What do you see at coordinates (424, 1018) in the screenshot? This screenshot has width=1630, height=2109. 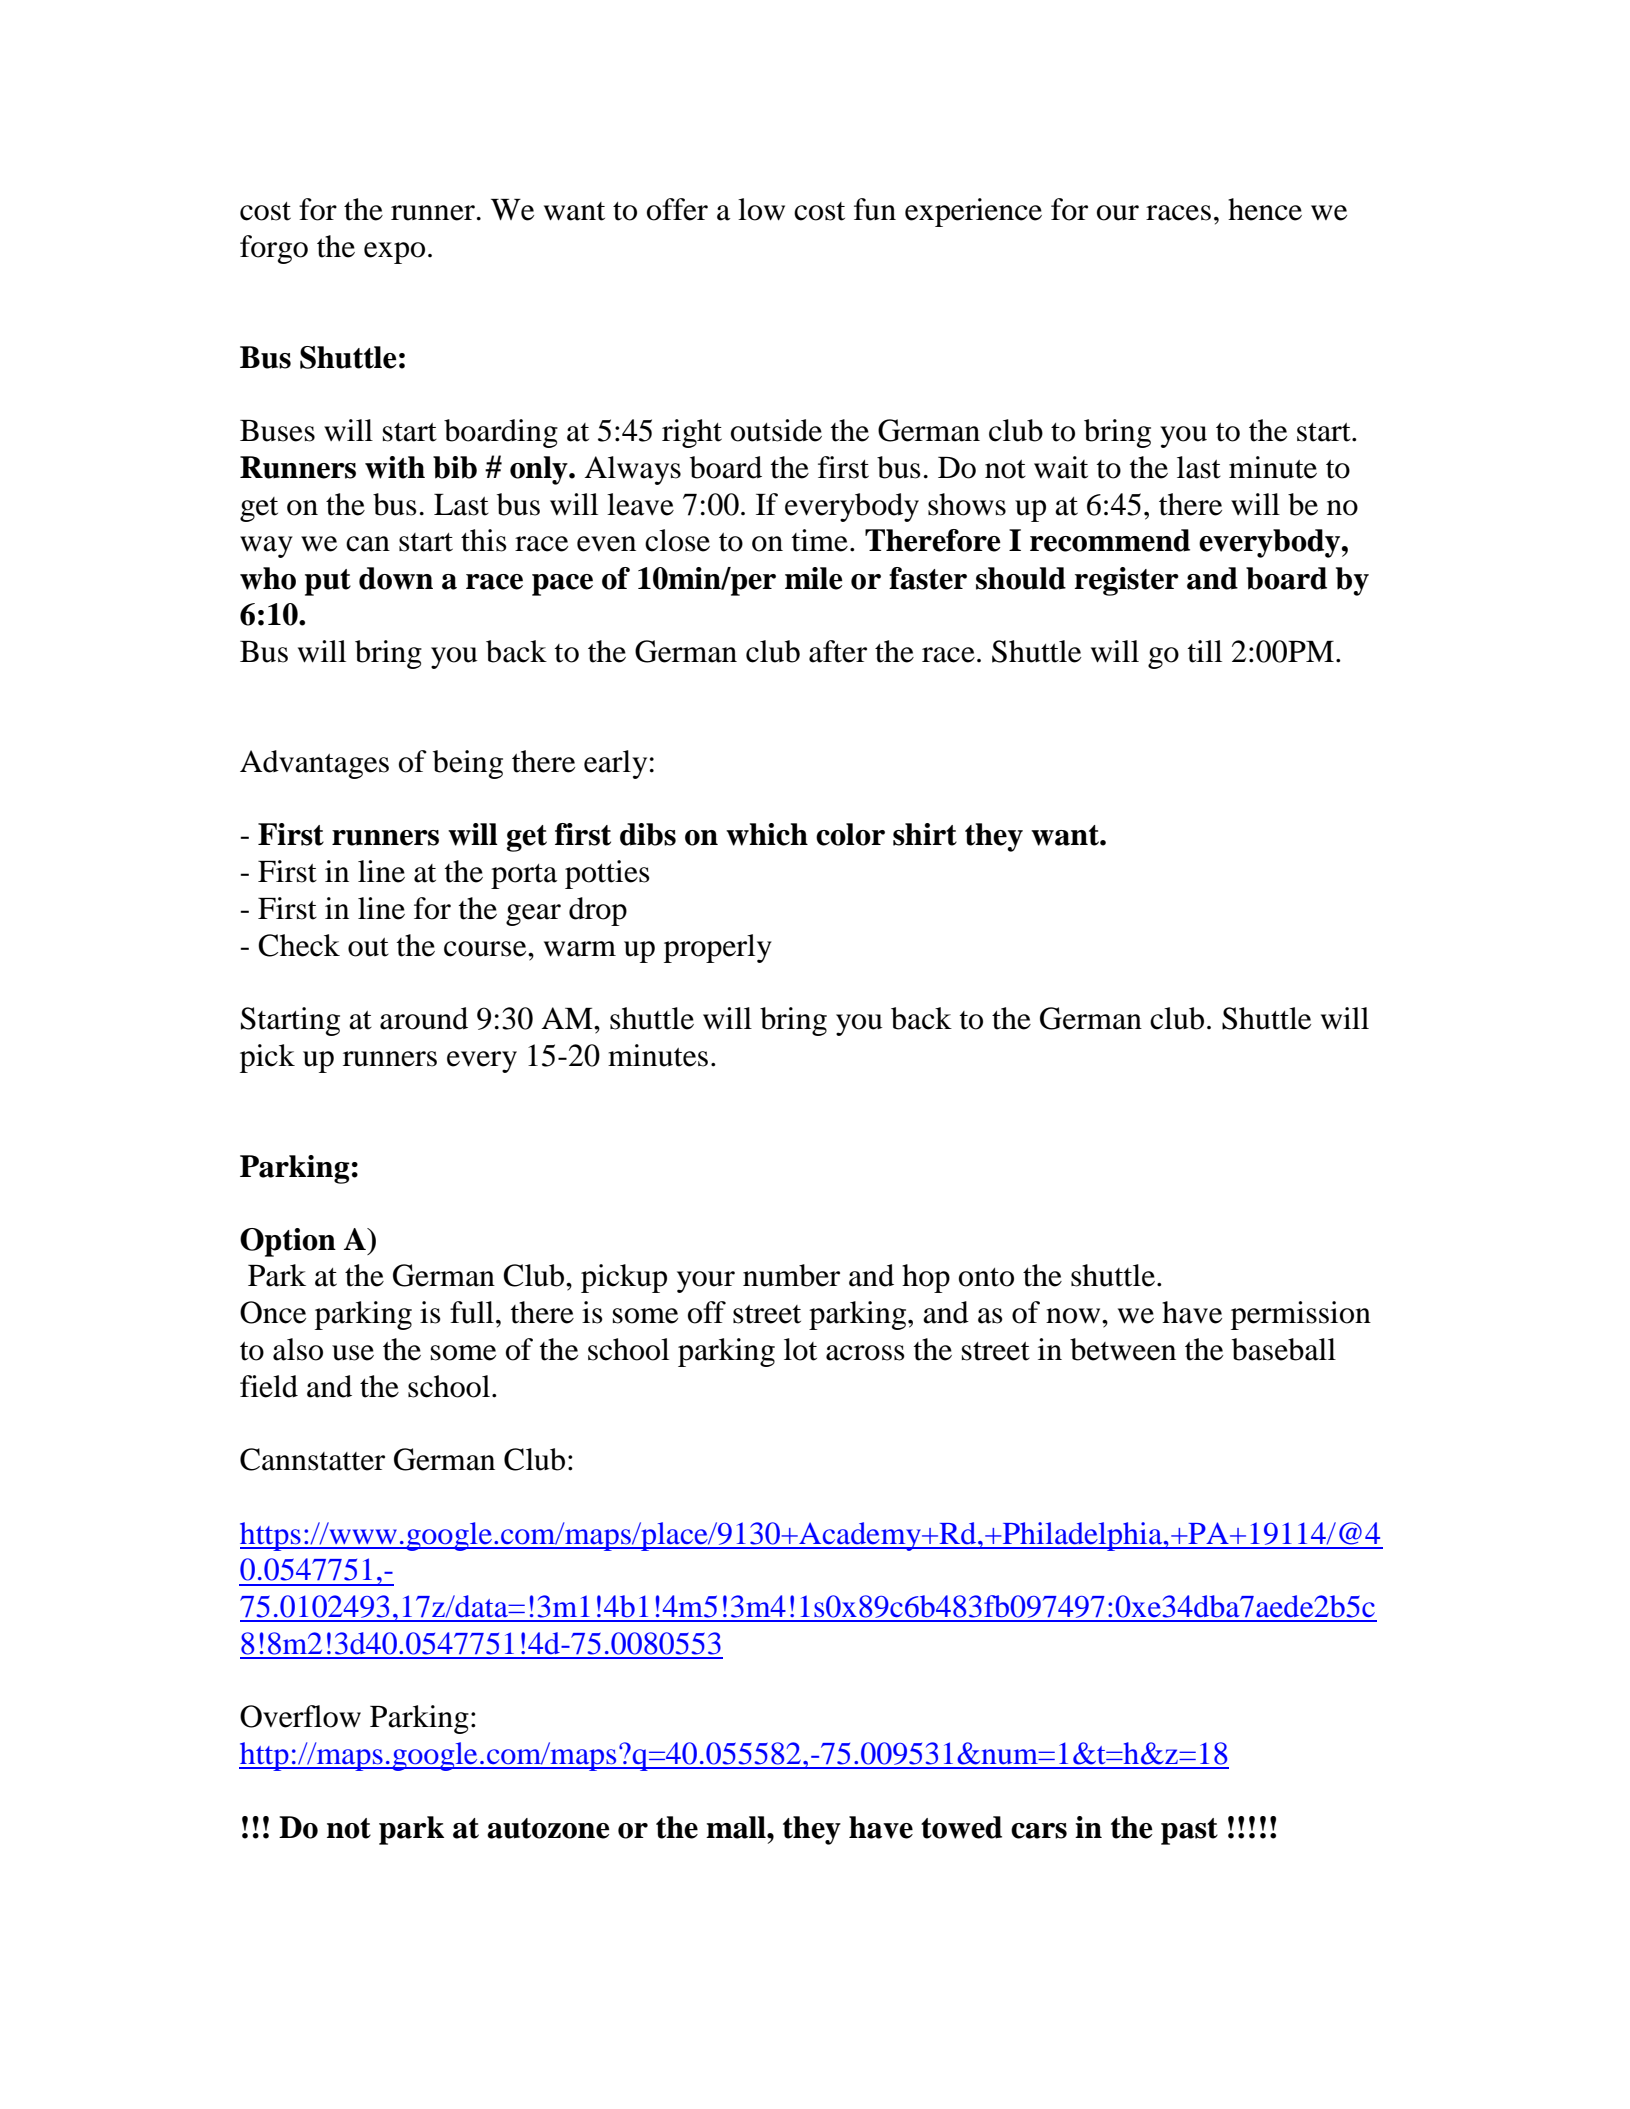 I see `around` at bounding box center [424, 1018].
